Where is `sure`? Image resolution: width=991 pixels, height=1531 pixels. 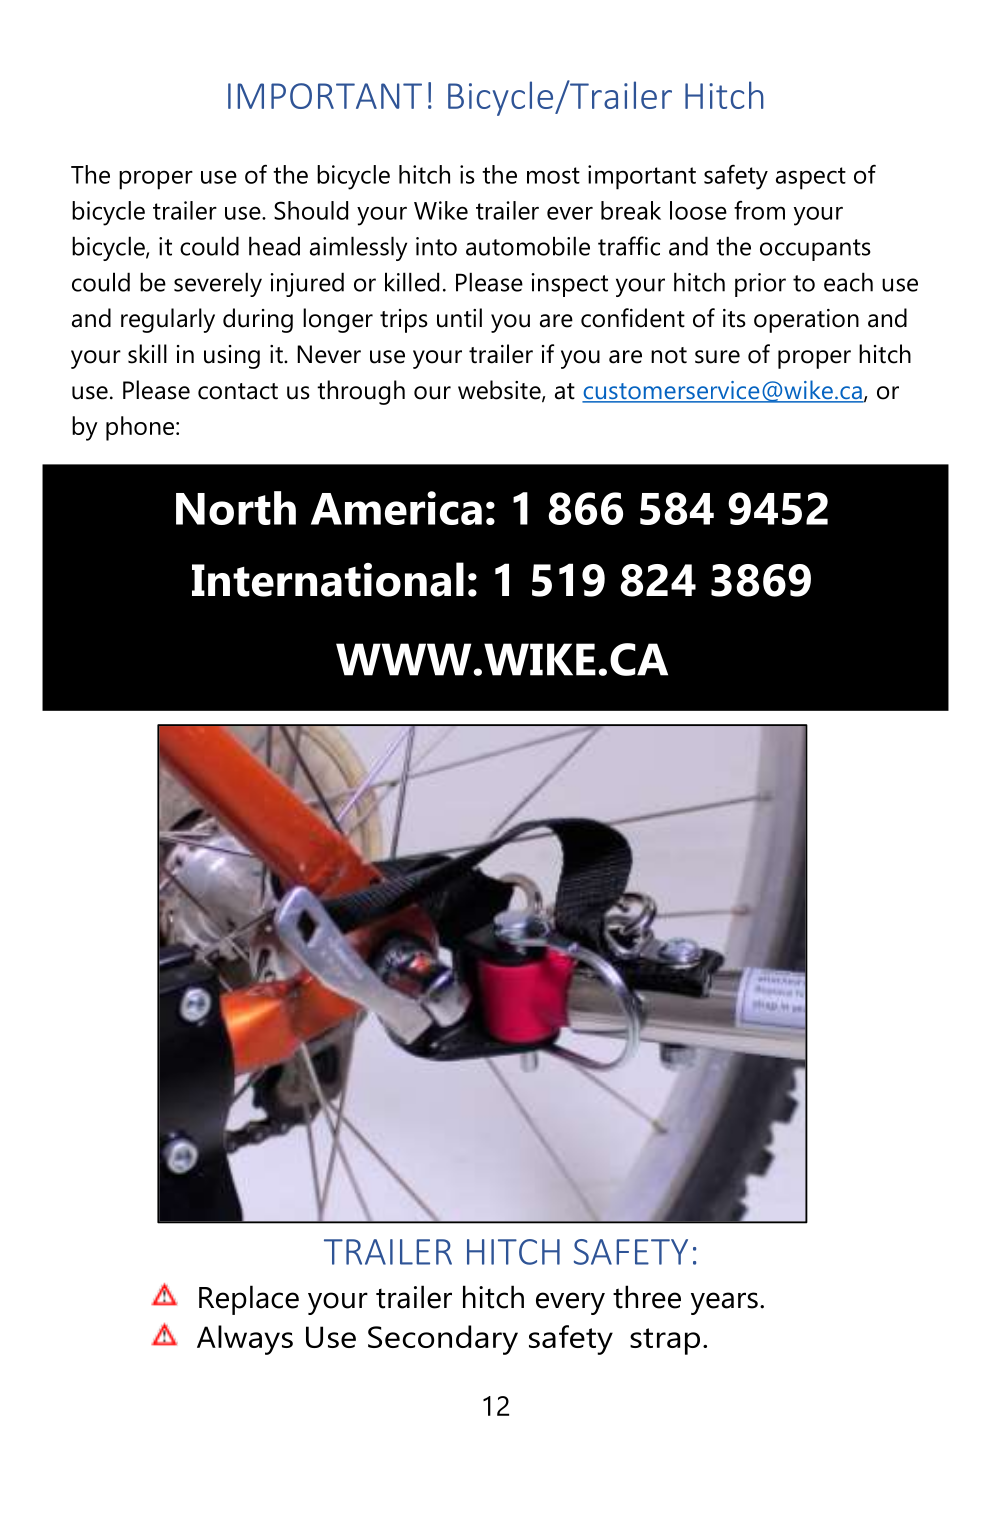
sure is located at coordinates (717, 357).
